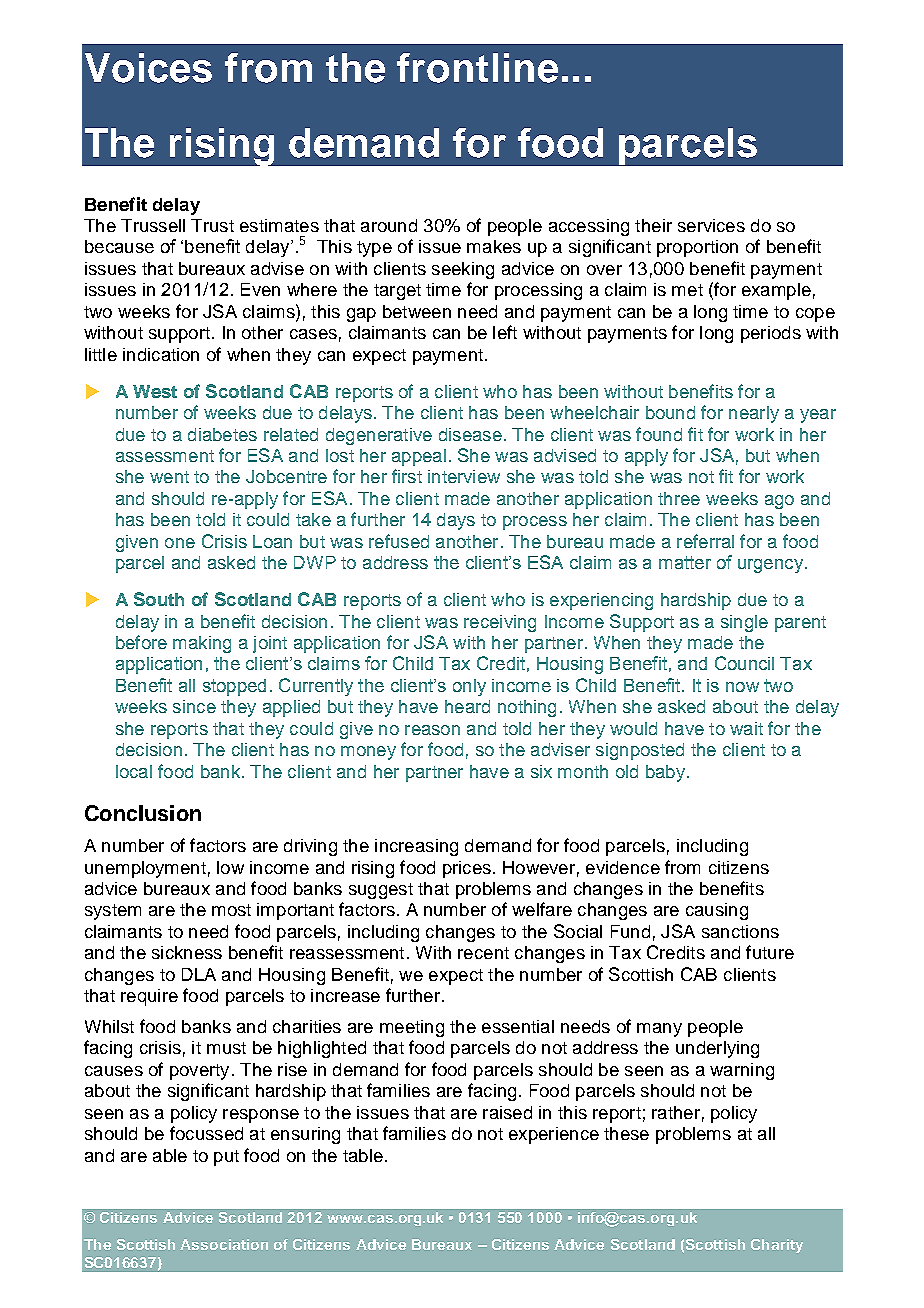  What do you see at coordinates (202, 644) in the page?
I see `making` at bounding box center [202, 644].
